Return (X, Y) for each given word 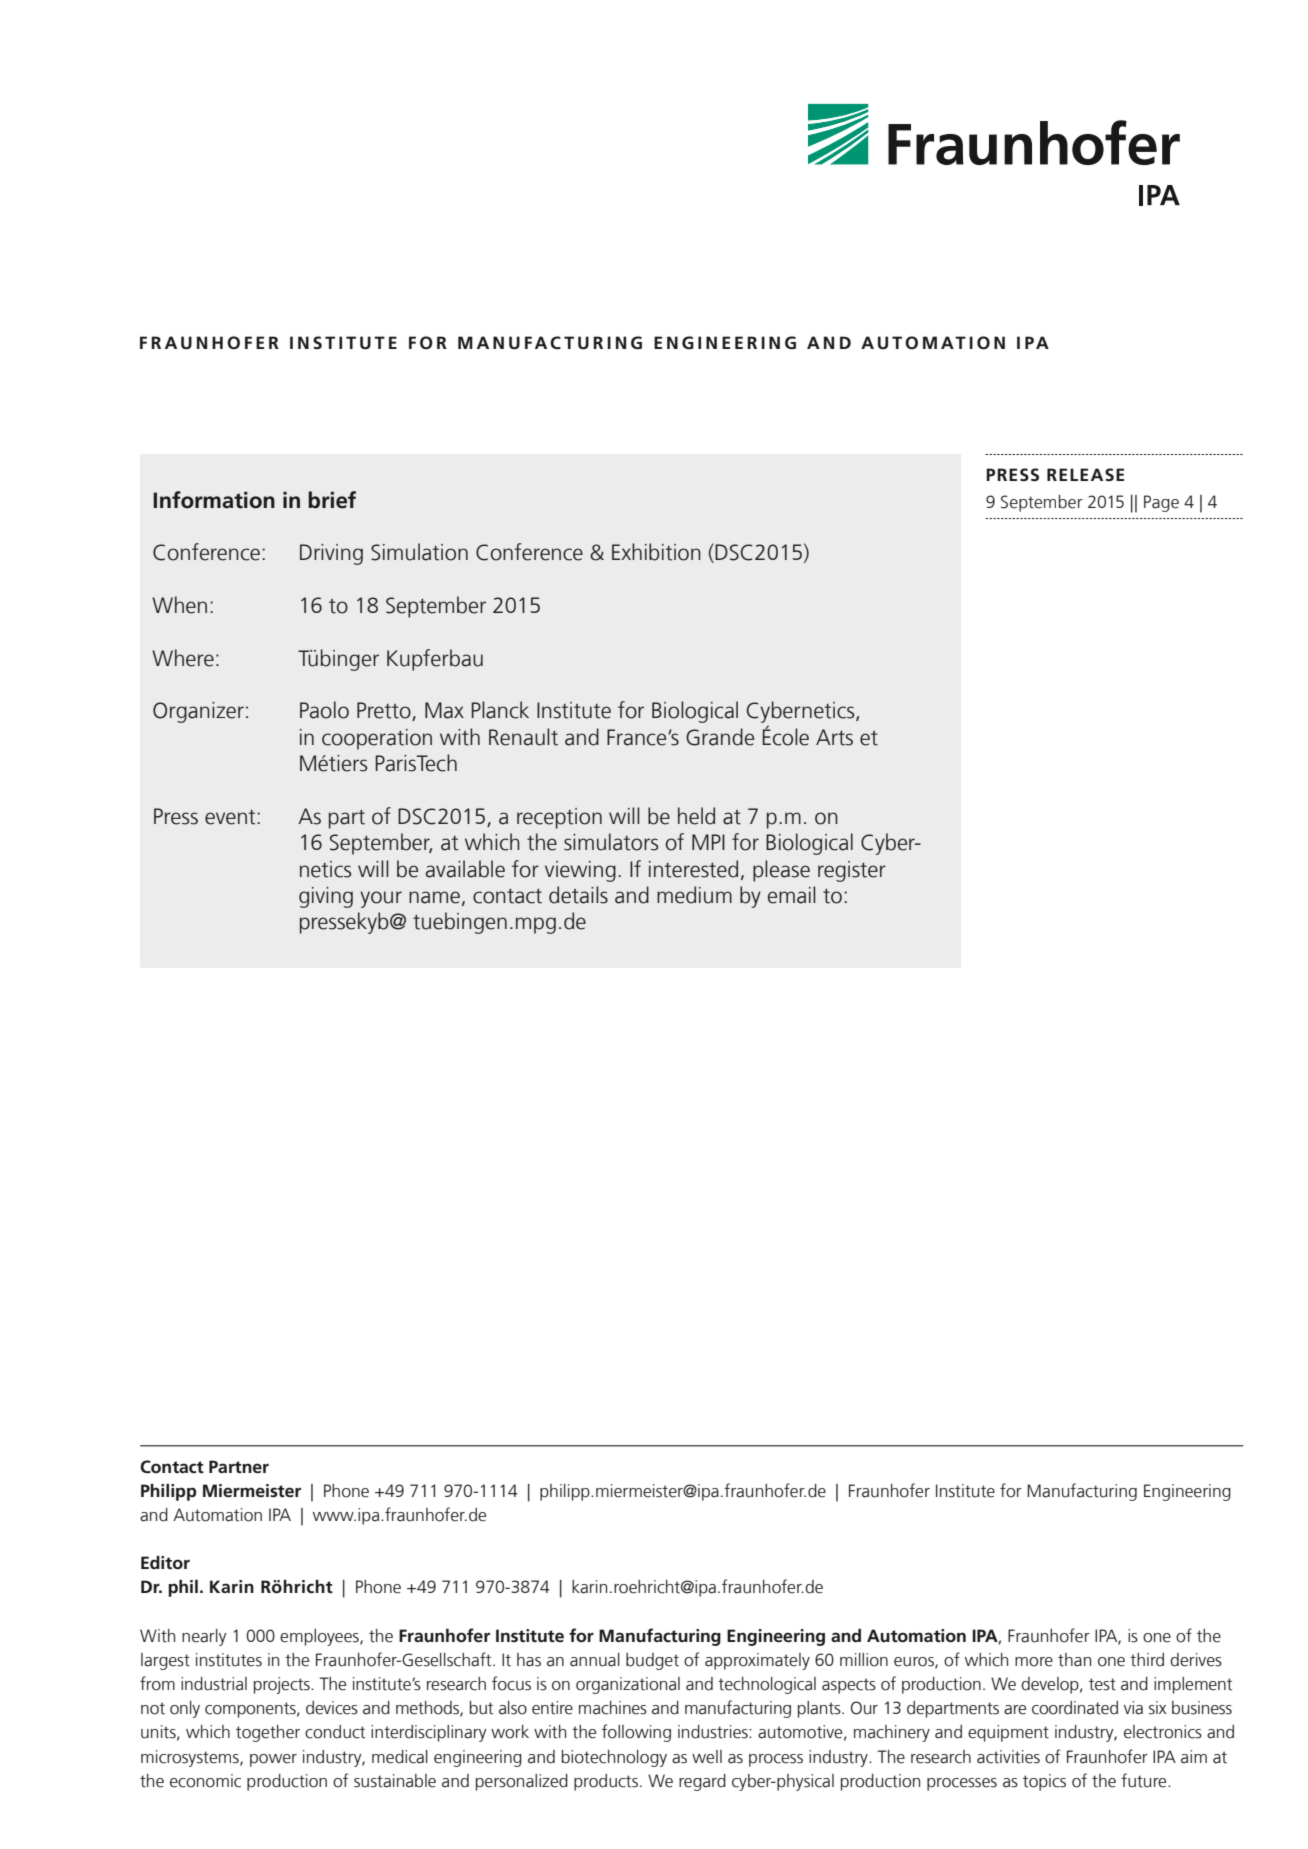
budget (652, 1661)
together (268, 1733)
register (852, 871)
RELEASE (1085, 474)
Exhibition (656, 552)
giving (326, 897)
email (792, 895)
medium (694, 895)
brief (332, 500)
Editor (165, 1563)
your (381, 899)
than (1074, 1660)
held (696, 816)
